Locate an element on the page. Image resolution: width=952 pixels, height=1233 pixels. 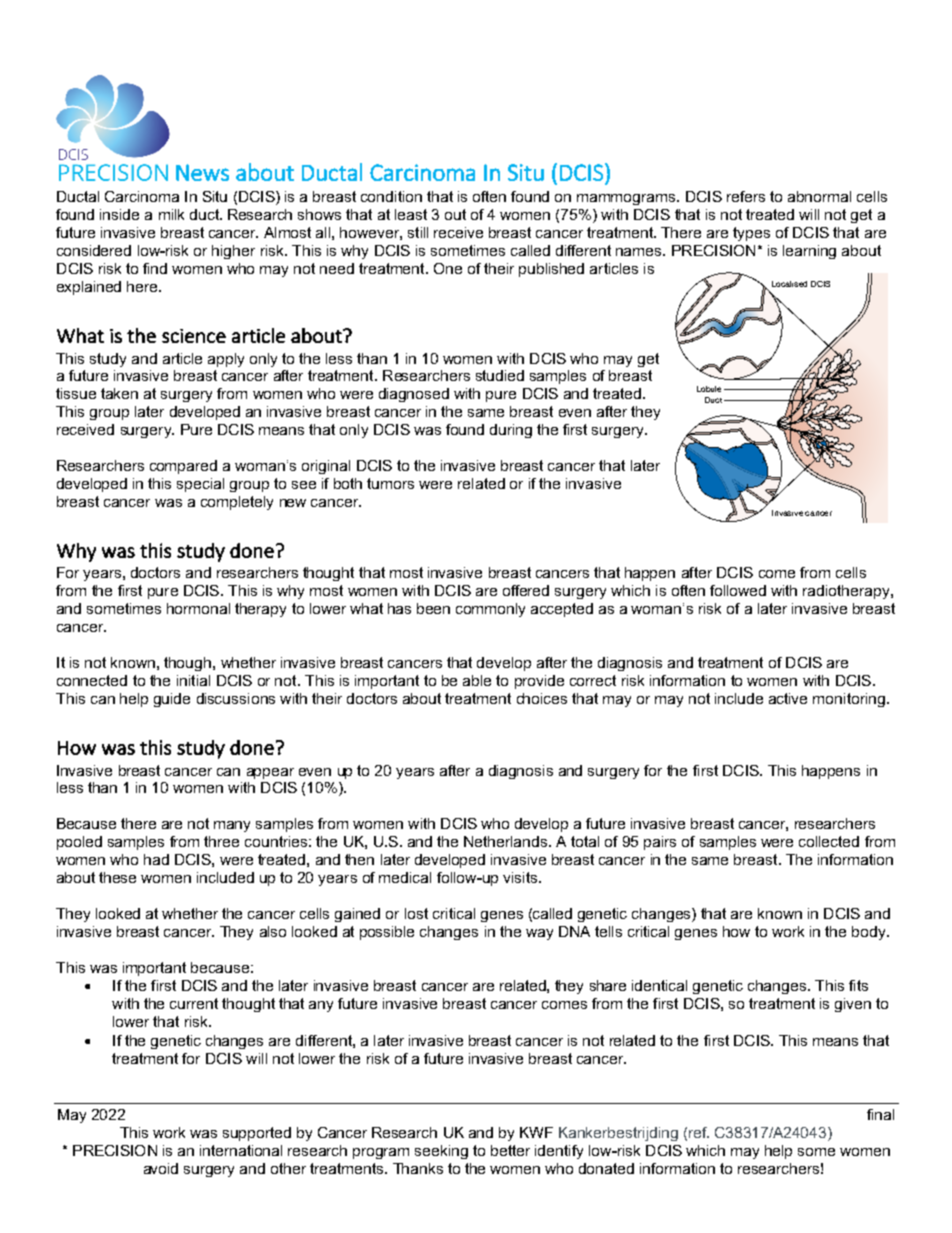
active is located at coordinates (788, 698).
